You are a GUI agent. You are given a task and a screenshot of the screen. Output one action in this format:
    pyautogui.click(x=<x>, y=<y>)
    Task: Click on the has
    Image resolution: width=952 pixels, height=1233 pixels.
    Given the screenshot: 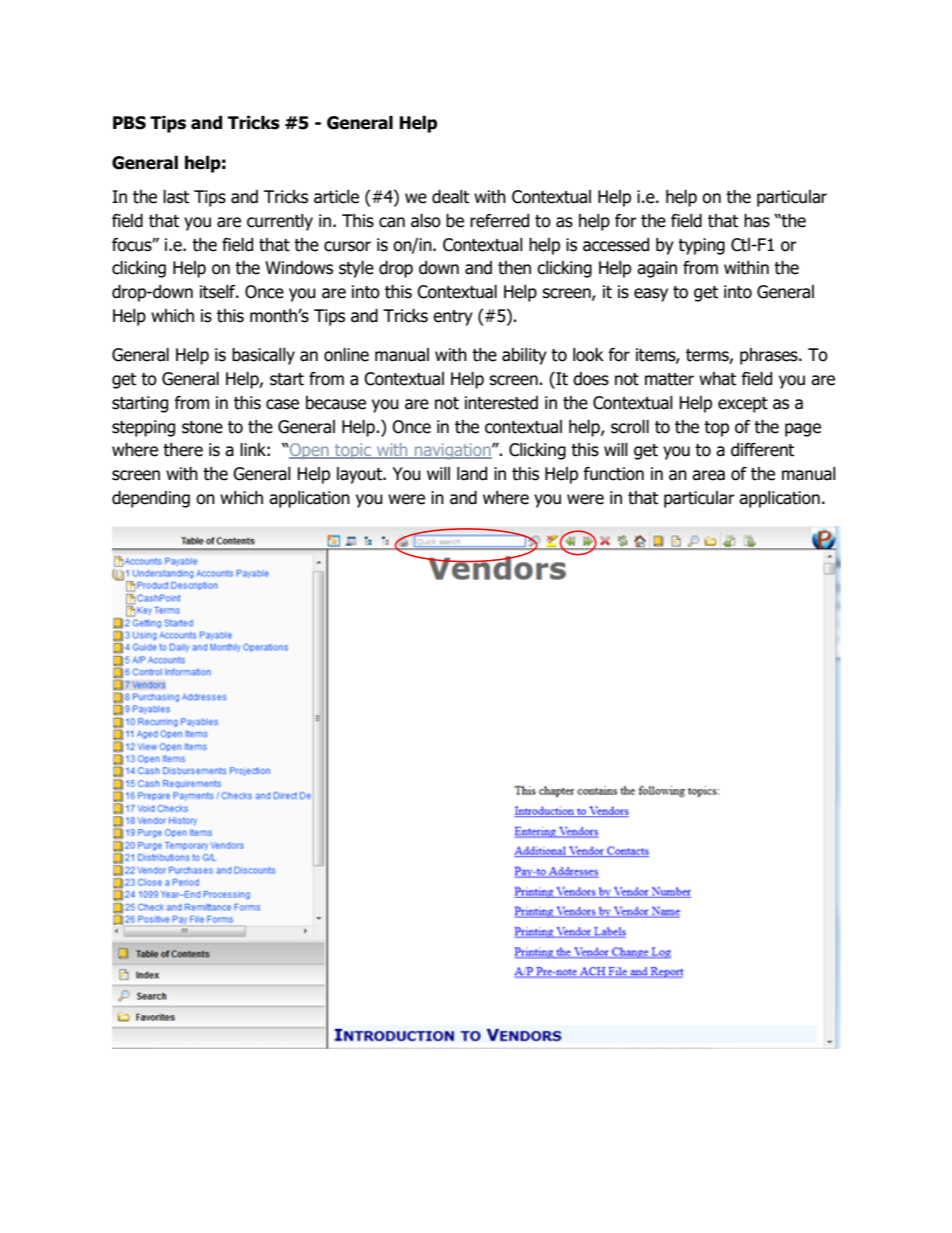 What is the action you would take?
    pyautogui.click(x=757, y=221)
